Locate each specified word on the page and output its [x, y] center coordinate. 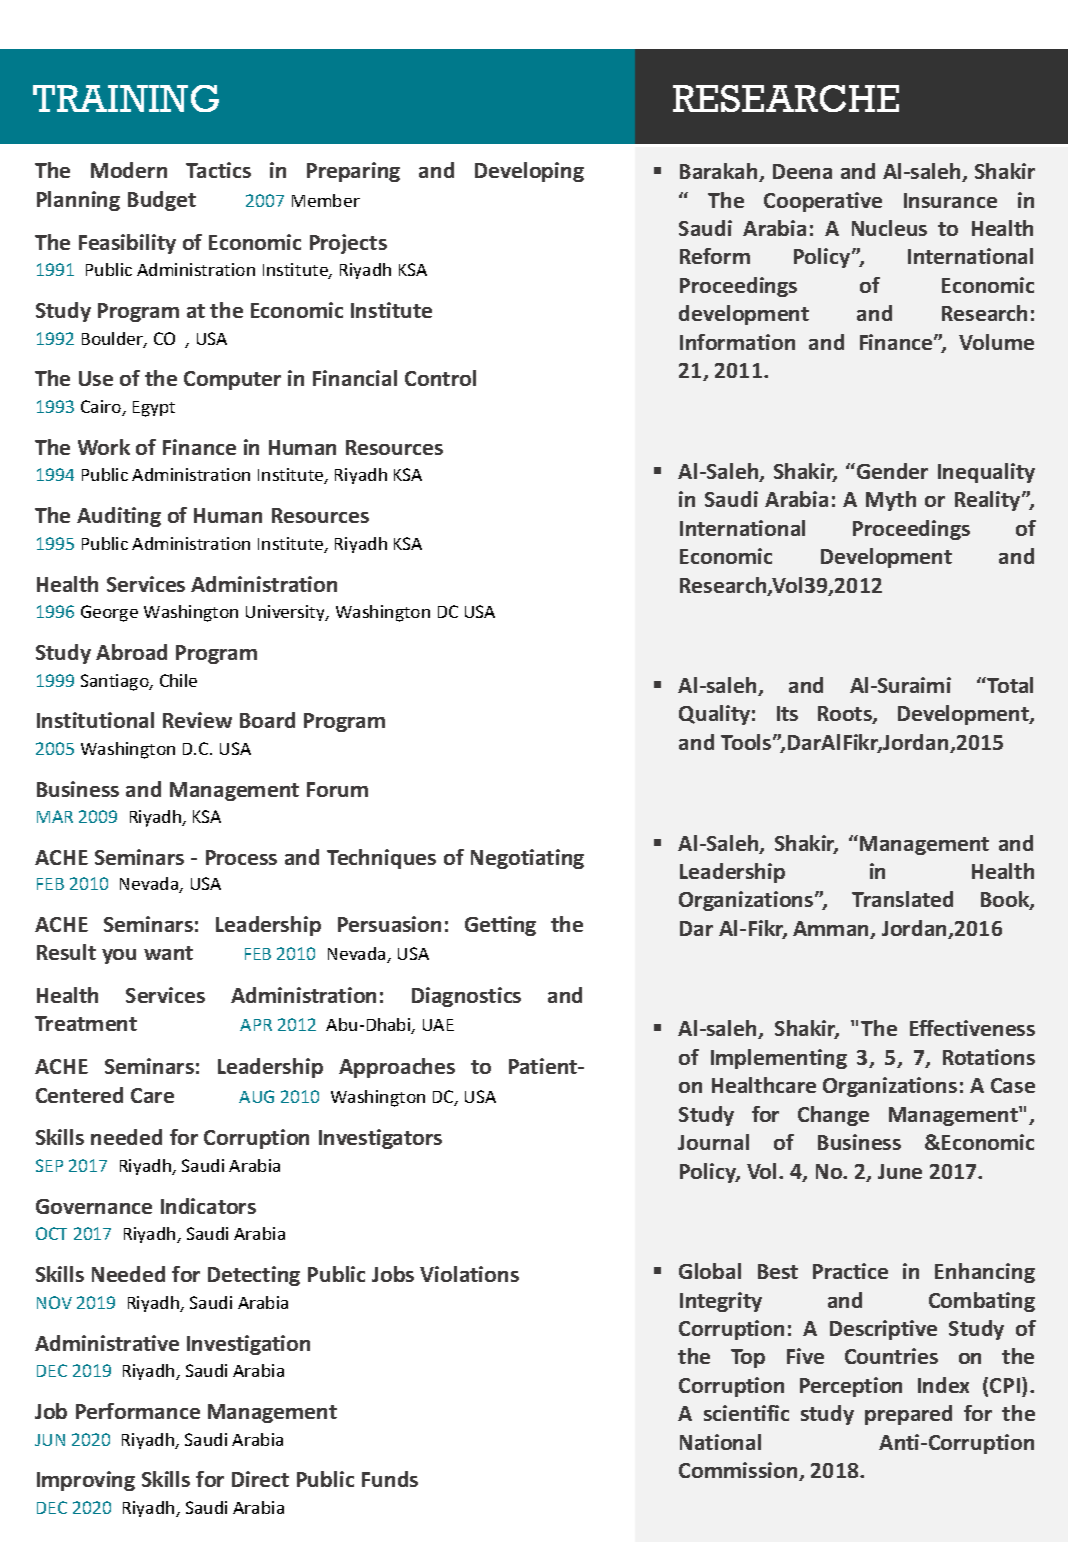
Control [440, 378]
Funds [390, 1479]
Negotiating [527, 859]
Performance [138, 1411]
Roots [846, 715]
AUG [256, 1096]
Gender [892, 471]
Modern [129, 170]
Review [197, 720]
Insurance [950, 200]
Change [833, 1116]
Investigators [380, 1139]
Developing [529, 172]
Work [104, 447]
